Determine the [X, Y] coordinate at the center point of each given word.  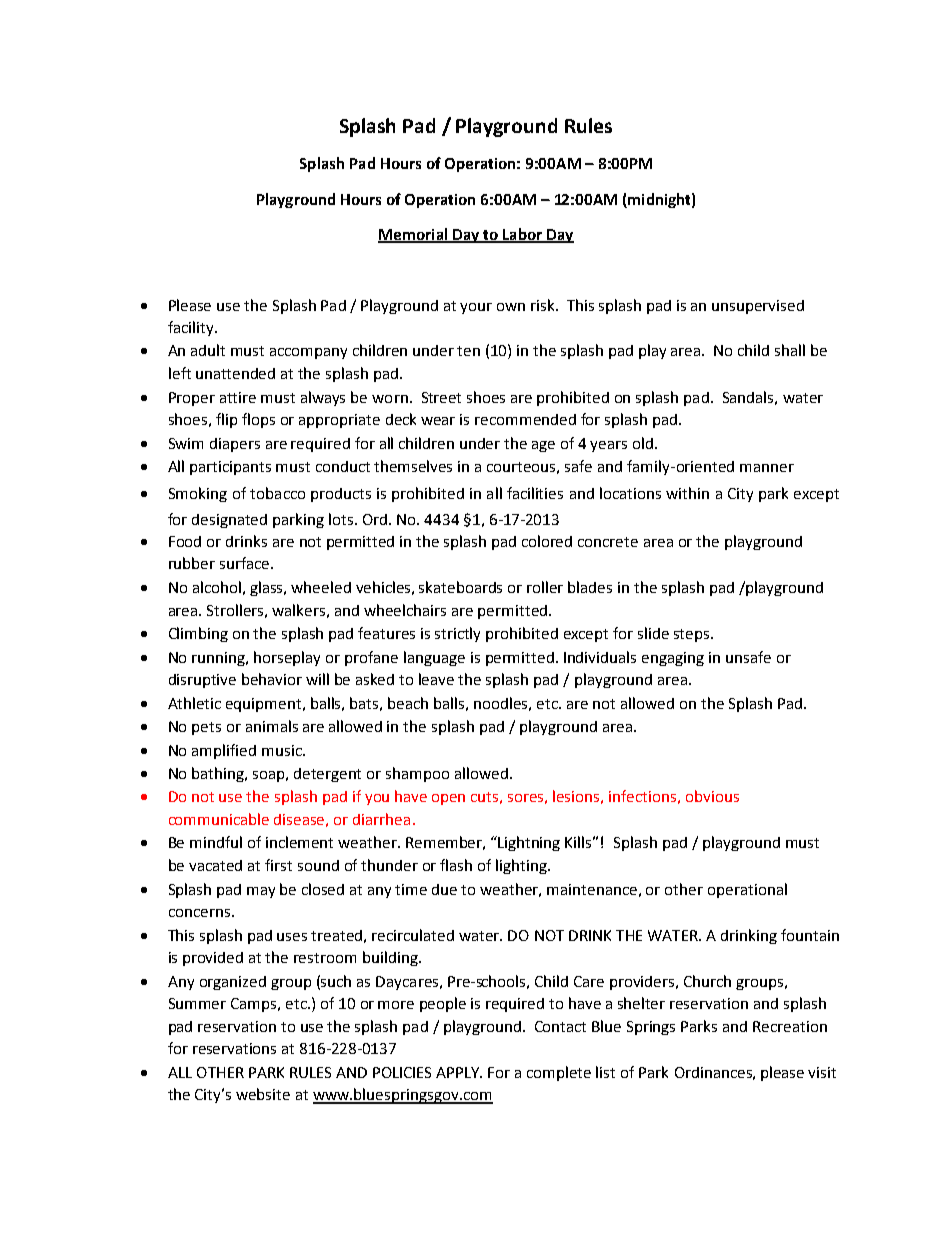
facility [192, 328]
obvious [712, 796]
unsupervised [758, 307]
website [263, 1094]
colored [547, 541]
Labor [522, 235]
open [448, 799]
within [687, 493]
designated [229, 521]
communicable [219, 819]
